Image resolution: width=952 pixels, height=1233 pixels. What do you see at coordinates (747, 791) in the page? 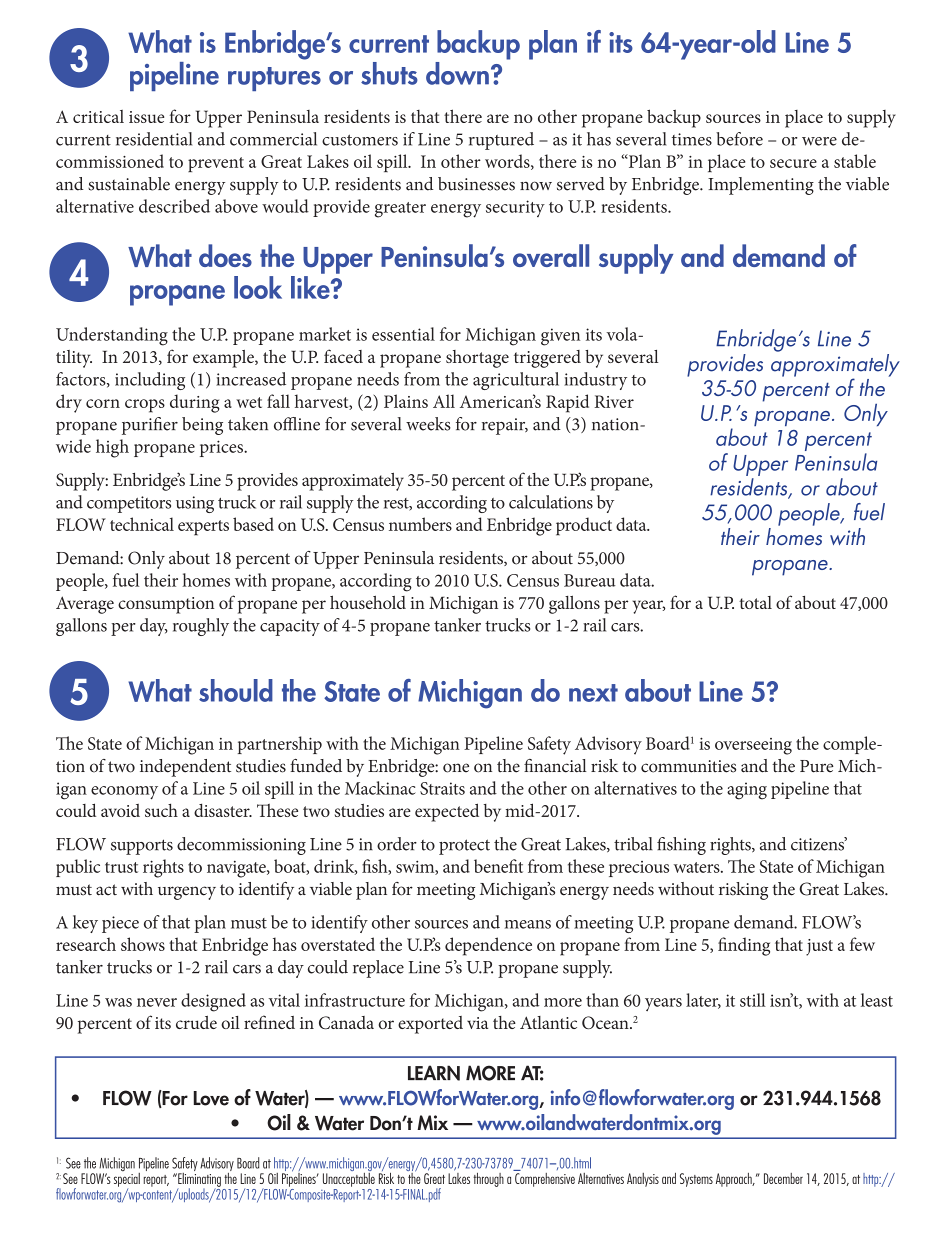
I see `aging` at bounding box center [747, 791].
